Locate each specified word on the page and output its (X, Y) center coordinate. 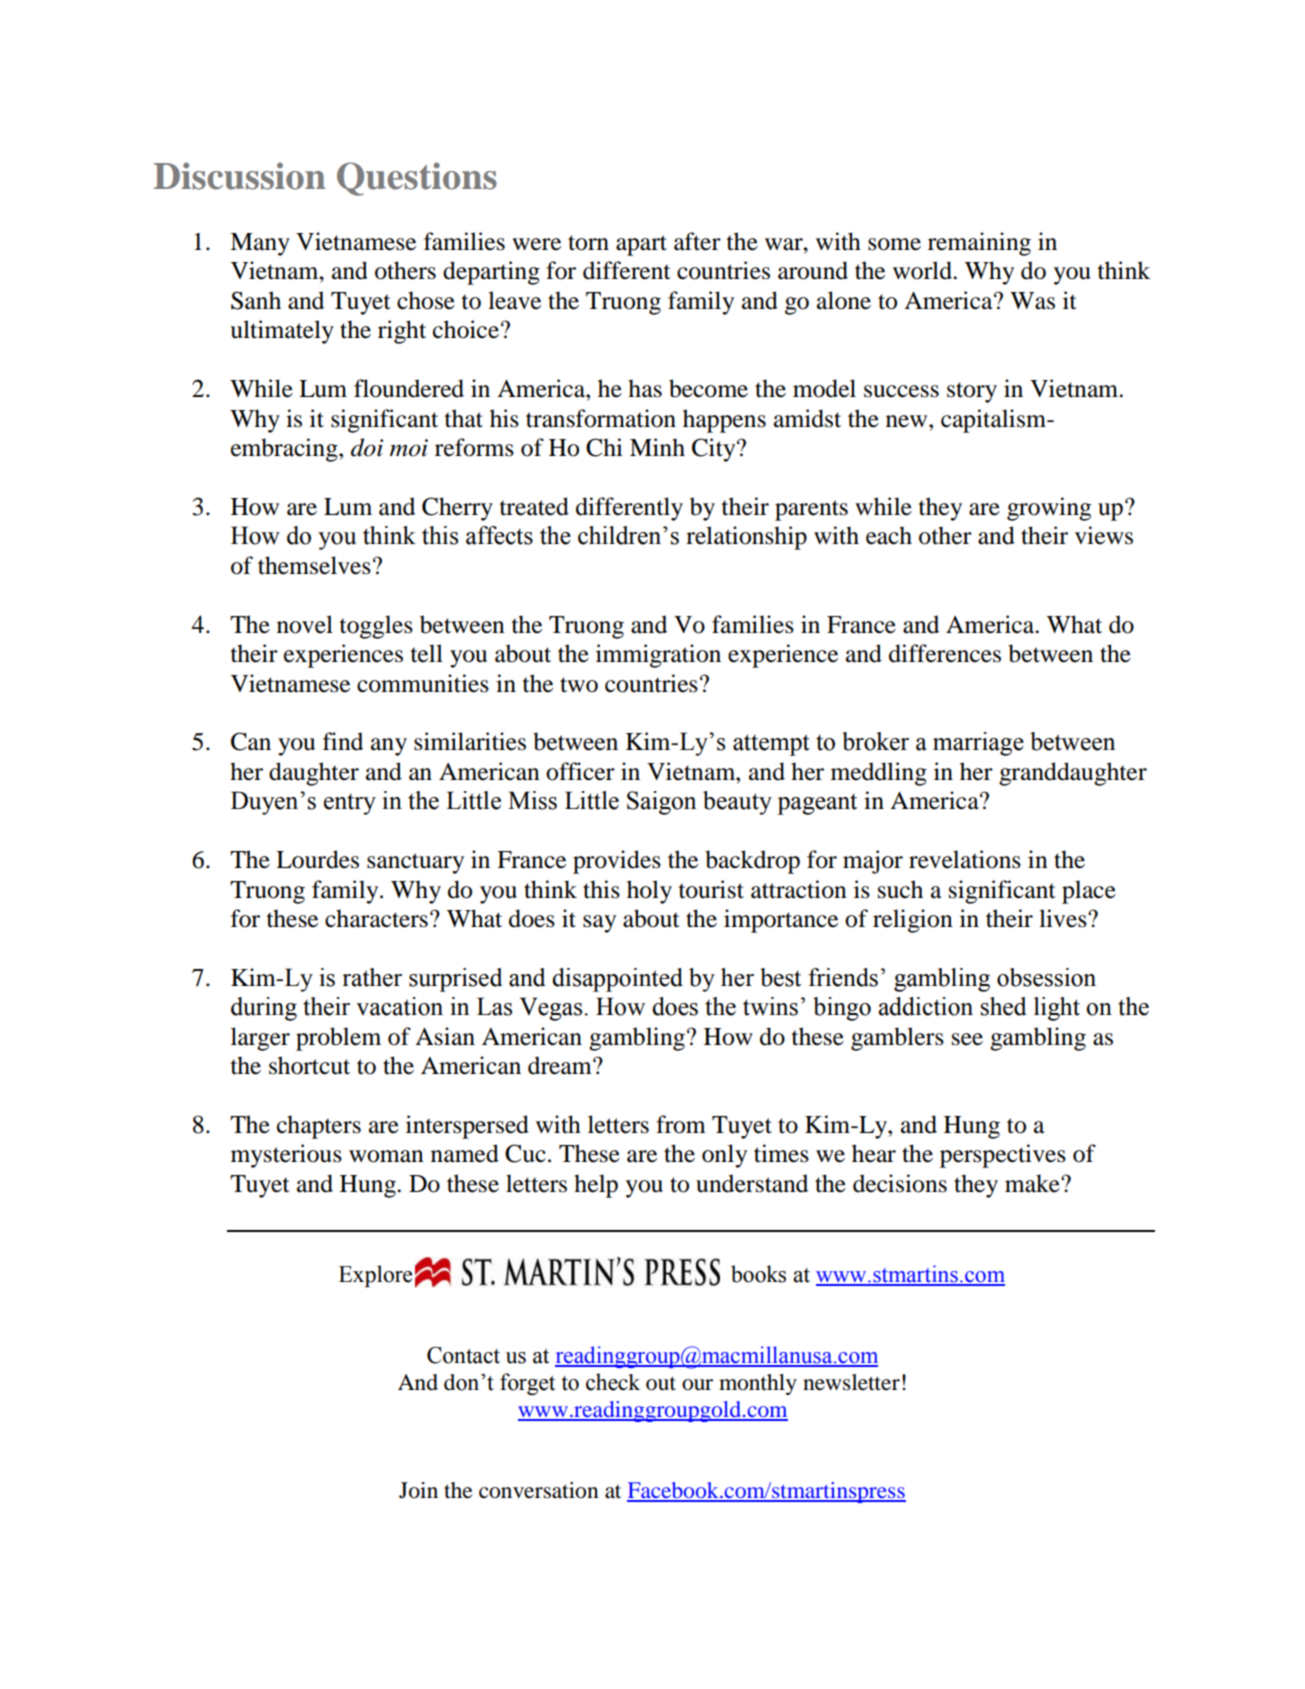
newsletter (851, 1382)
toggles (376, 627)
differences (945, 653)
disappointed (617, 980)
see (967, 1039)
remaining (979, 244)
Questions (417, 179)
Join (418, 1490)
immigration (658, 656)
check (613, 1382)
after (697, 241)
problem (338, 1039)
